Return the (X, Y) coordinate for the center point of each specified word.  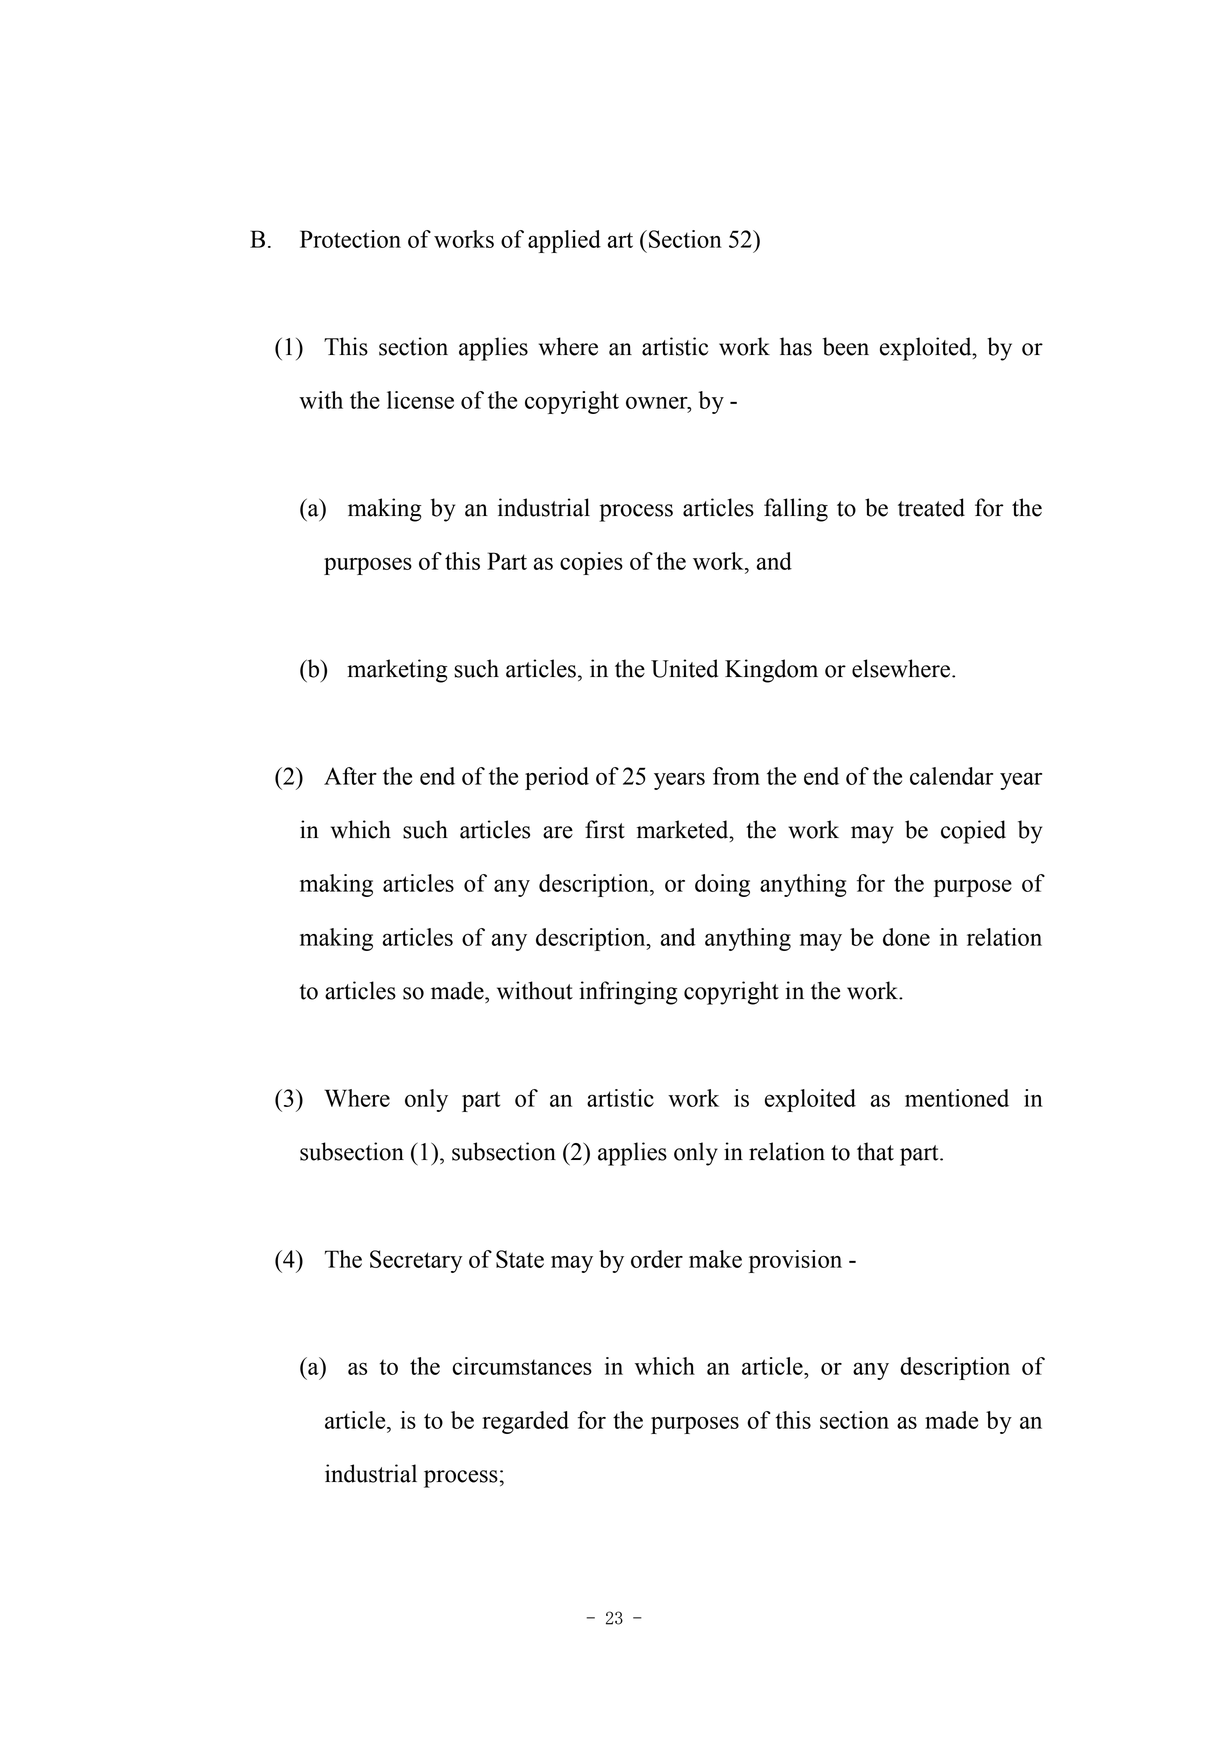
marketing (397, 671)
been (846, 346)
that (875, 1151)
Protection (350, 239)
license (420, 400)
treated (931, 507)
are (558, 832)
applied (564, 241)
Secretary (416, 1261)
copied (973, 832)
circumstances (522, 1366)
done (906, 937)
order (657, 1259)
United (685, 668)
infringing (628, 993)
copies (591, 563)
